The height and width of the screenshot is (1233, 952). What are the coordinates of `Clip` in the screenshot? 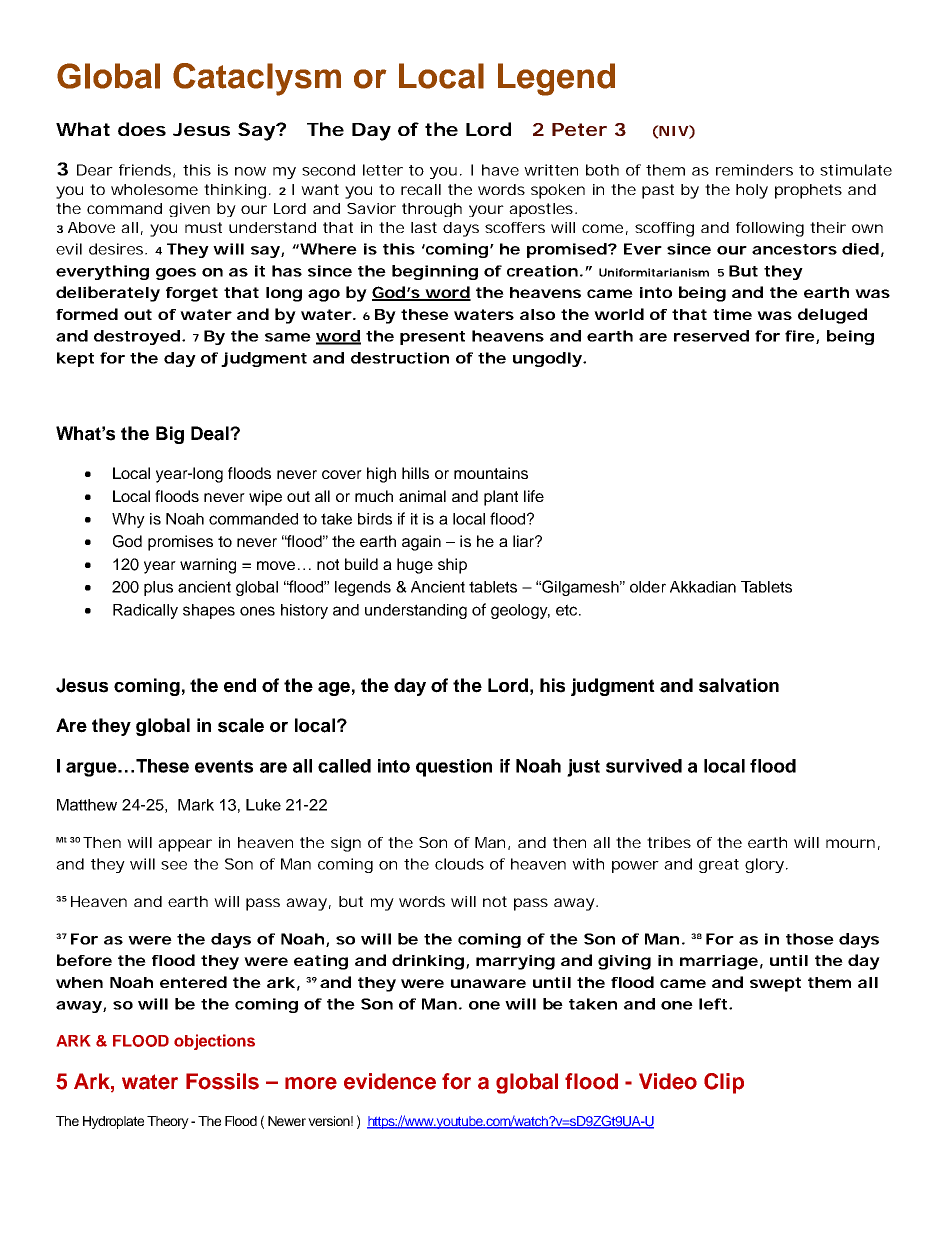 It's located at (724, 1083).
